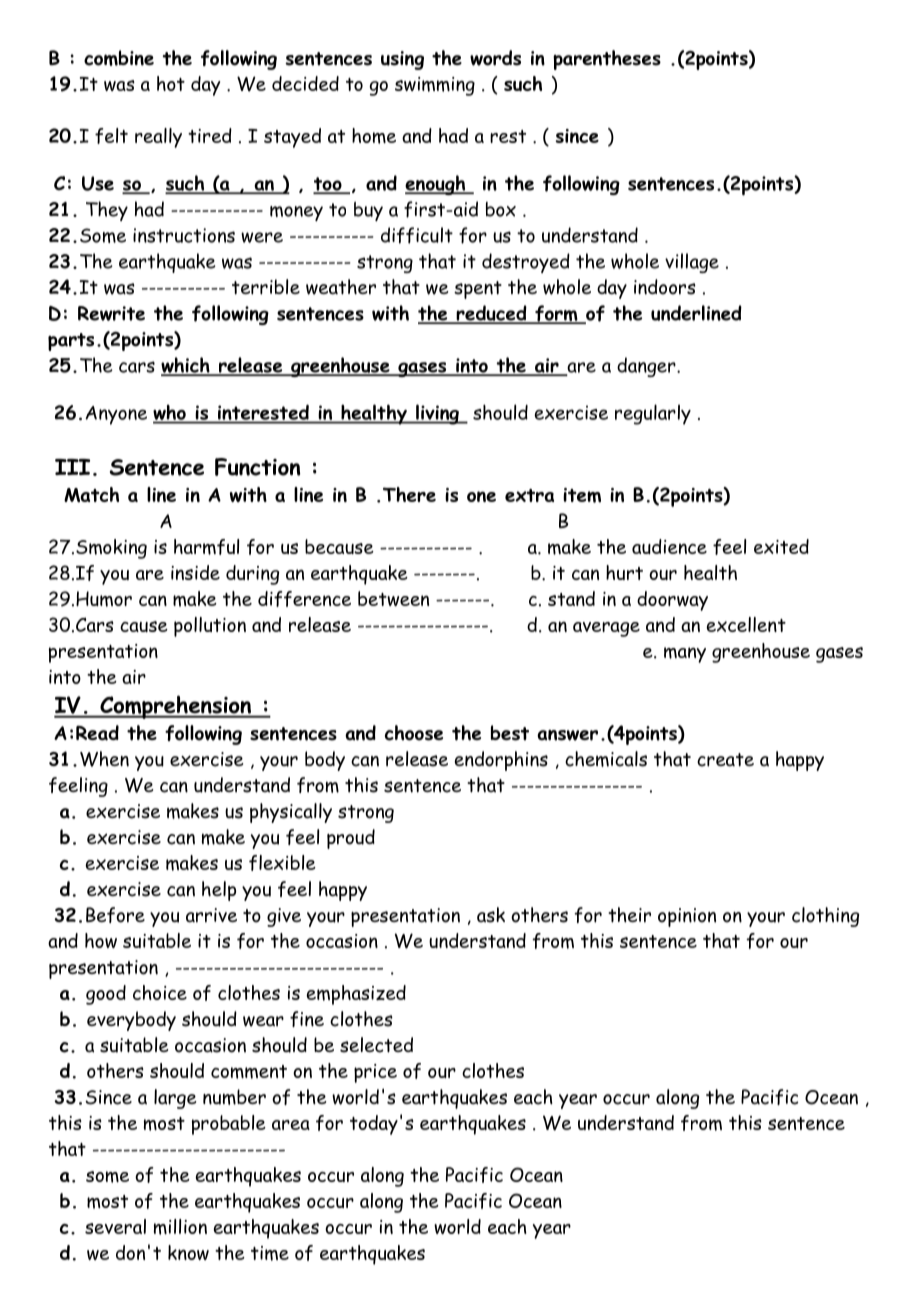 Image resolution: width=924 pixels, height=1308 pixels. Describe the element at coordinates (171, 83) in the screenshot. I see `hot` at that location.
